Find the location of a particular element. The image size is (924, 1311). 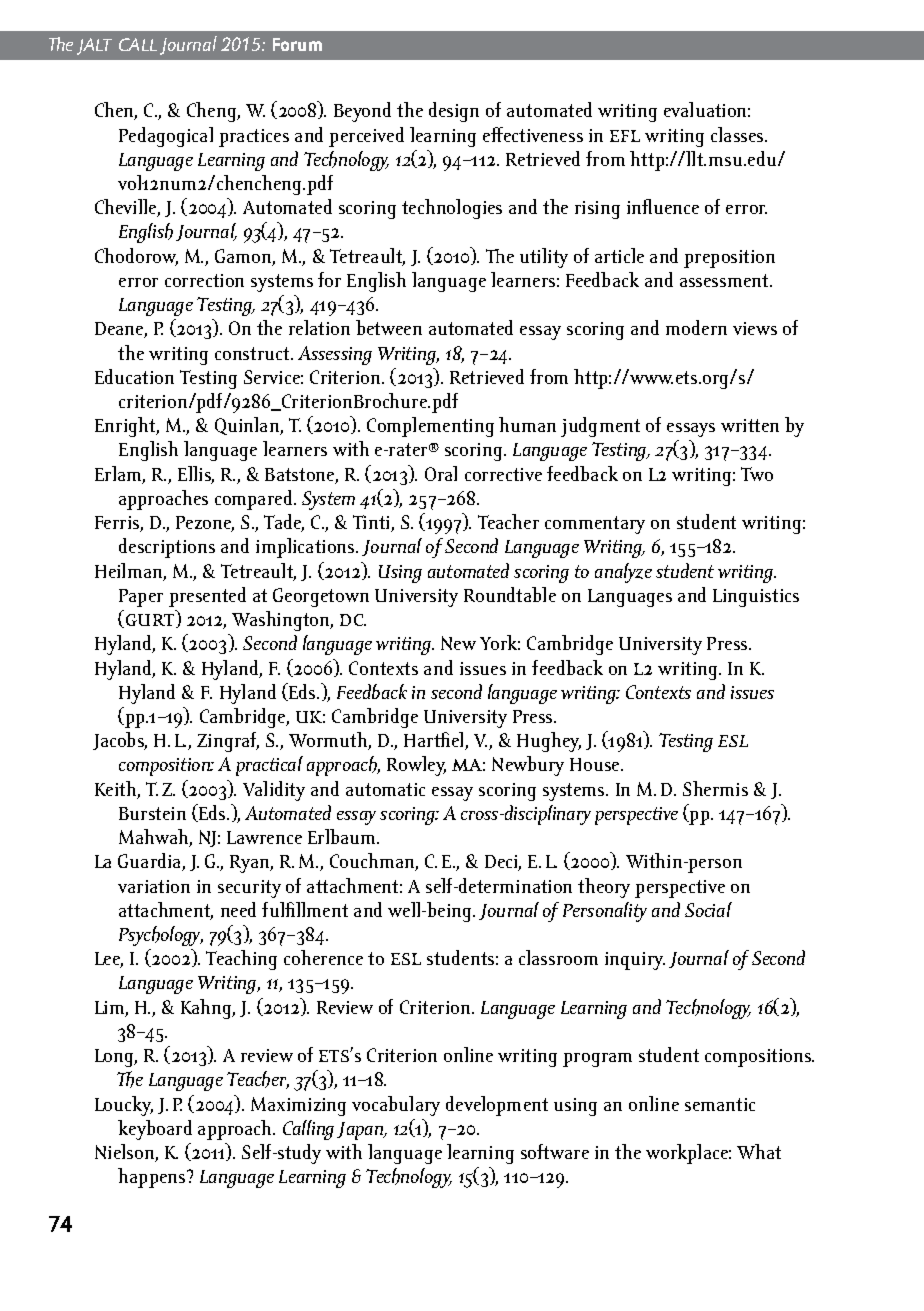

vocabulary is located at coordinates (396, 1106).
